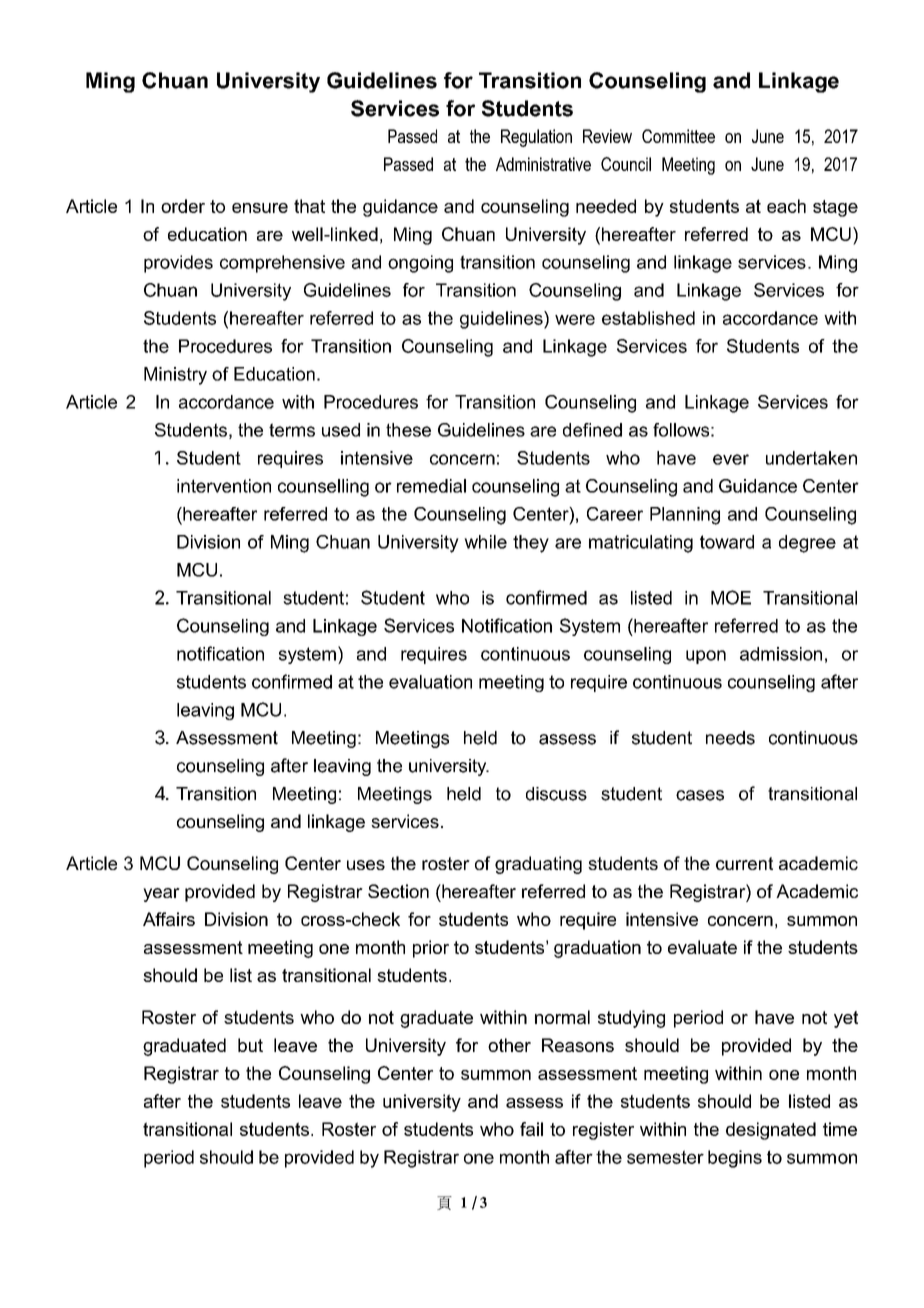 This screenshot has height=1308, width=924. Describe the element at coordinates (431, 486) in the screenshot. I see `remedial` at that location.
